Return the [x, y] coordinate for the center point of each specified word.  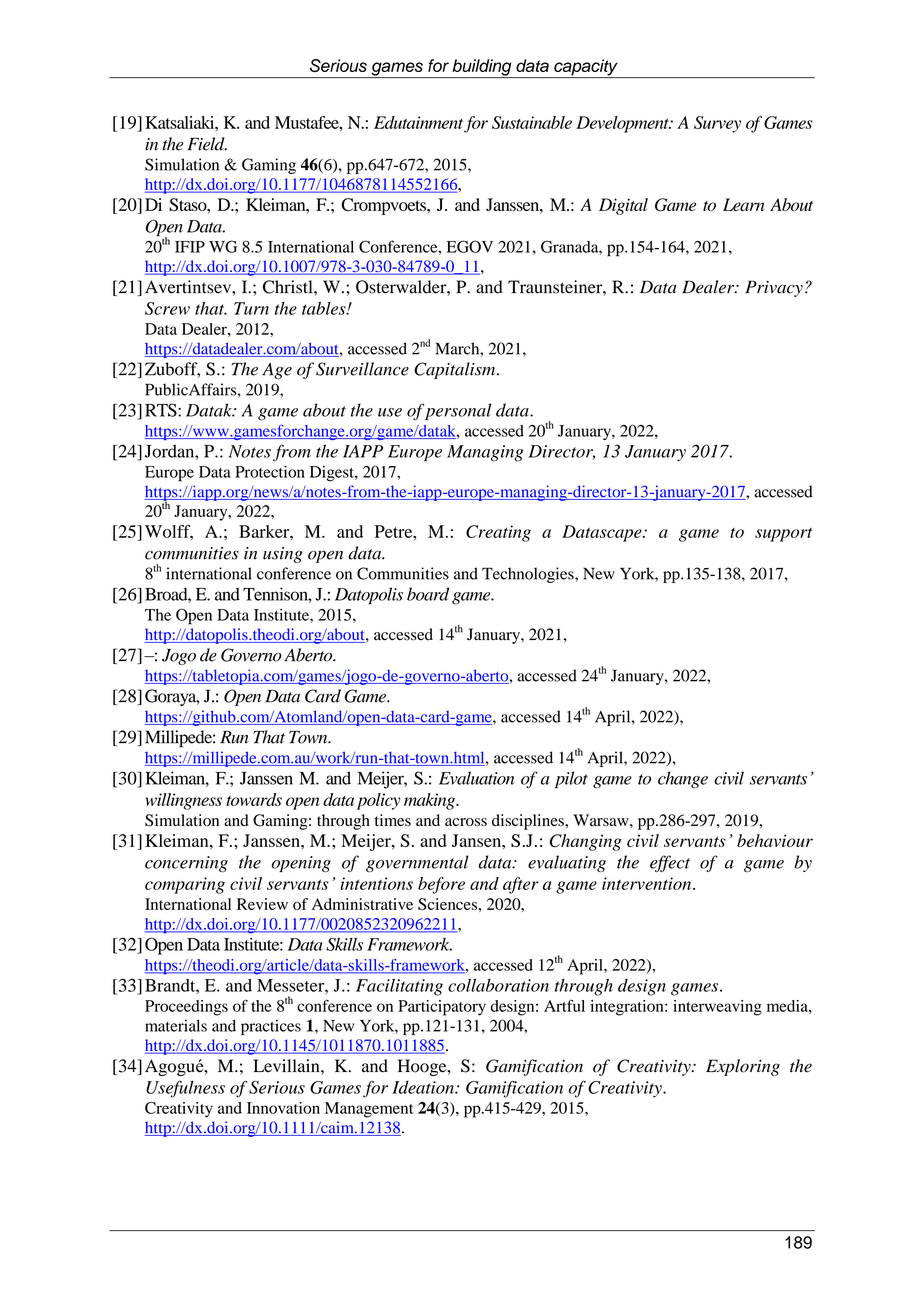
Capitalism [456, 370]
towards [254, 799]
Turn [251, 308]
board [428, 594]
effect [670, 863]
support [784, 534]
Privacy [774, 288]
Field [207, 144]
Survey [717, 124]
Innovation [283, 1108]
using [283, 555]
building [482, 68]
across [466, 822]
